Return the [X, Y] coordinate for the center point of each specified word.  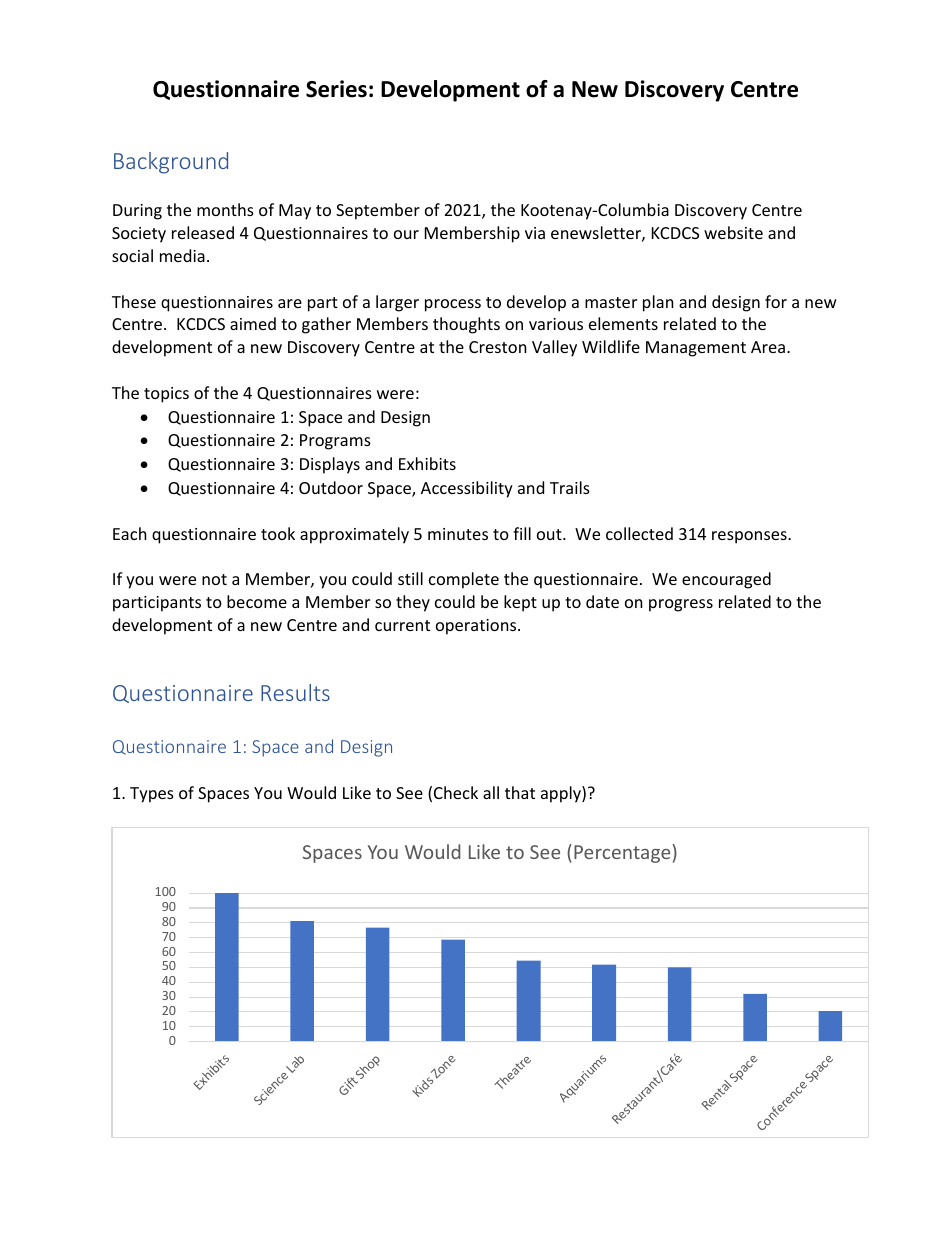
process [453, 305]
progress [681, 605]
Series [336, 89]
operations [477, 627]
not [214, 579]
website [733, 232]
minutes [458, 534]
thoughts [466, 325]
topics [166, 395]
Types [152, 795]
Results [295, 692]
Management [696, 349]
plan [658, 303]
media [182, 255]
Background [171, 163]
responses [750, 537]
